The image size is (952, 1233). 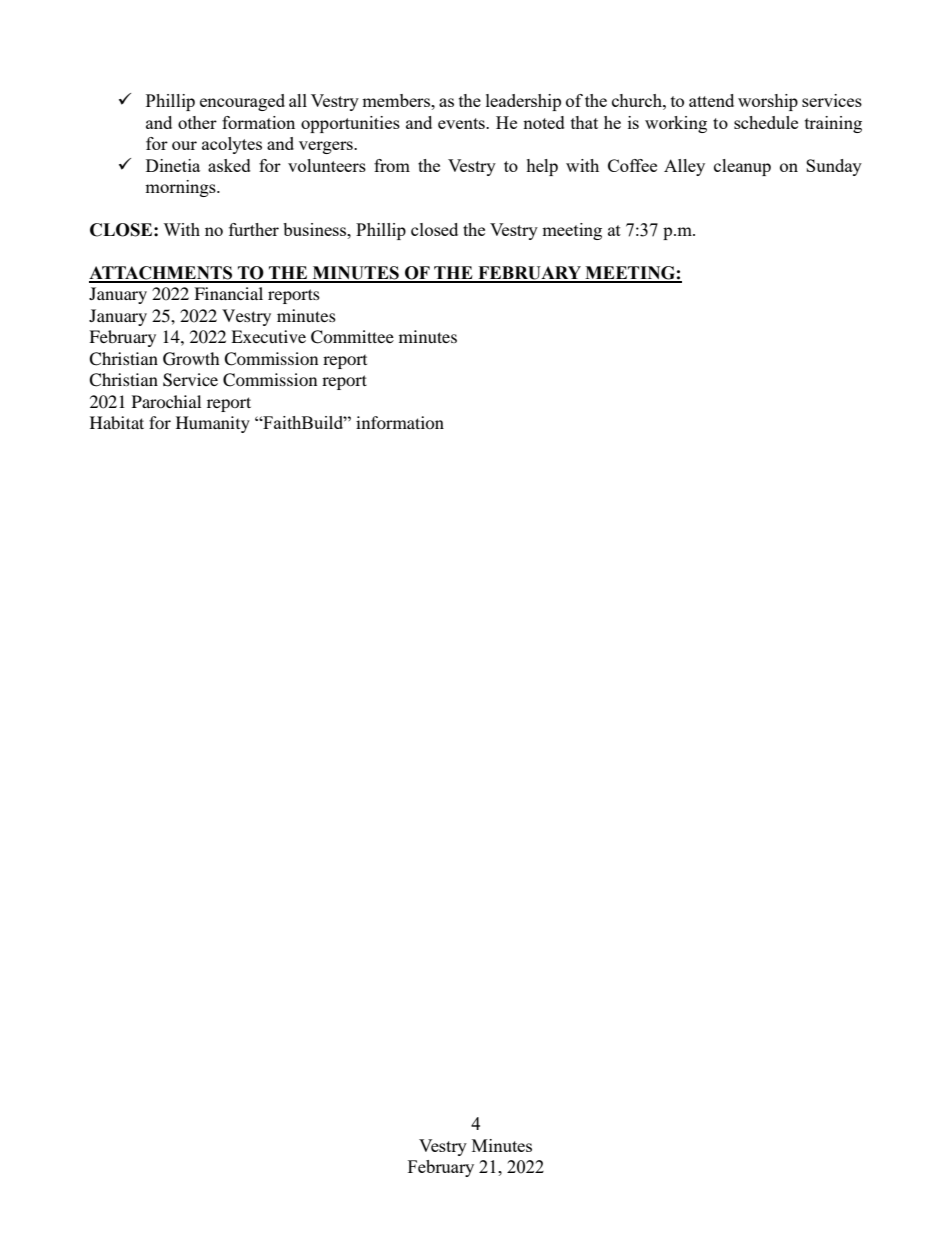 What do you see at coordinates (213, 424) in the screenshot?
I see `Humanity` at bounding box center [213, 424].
